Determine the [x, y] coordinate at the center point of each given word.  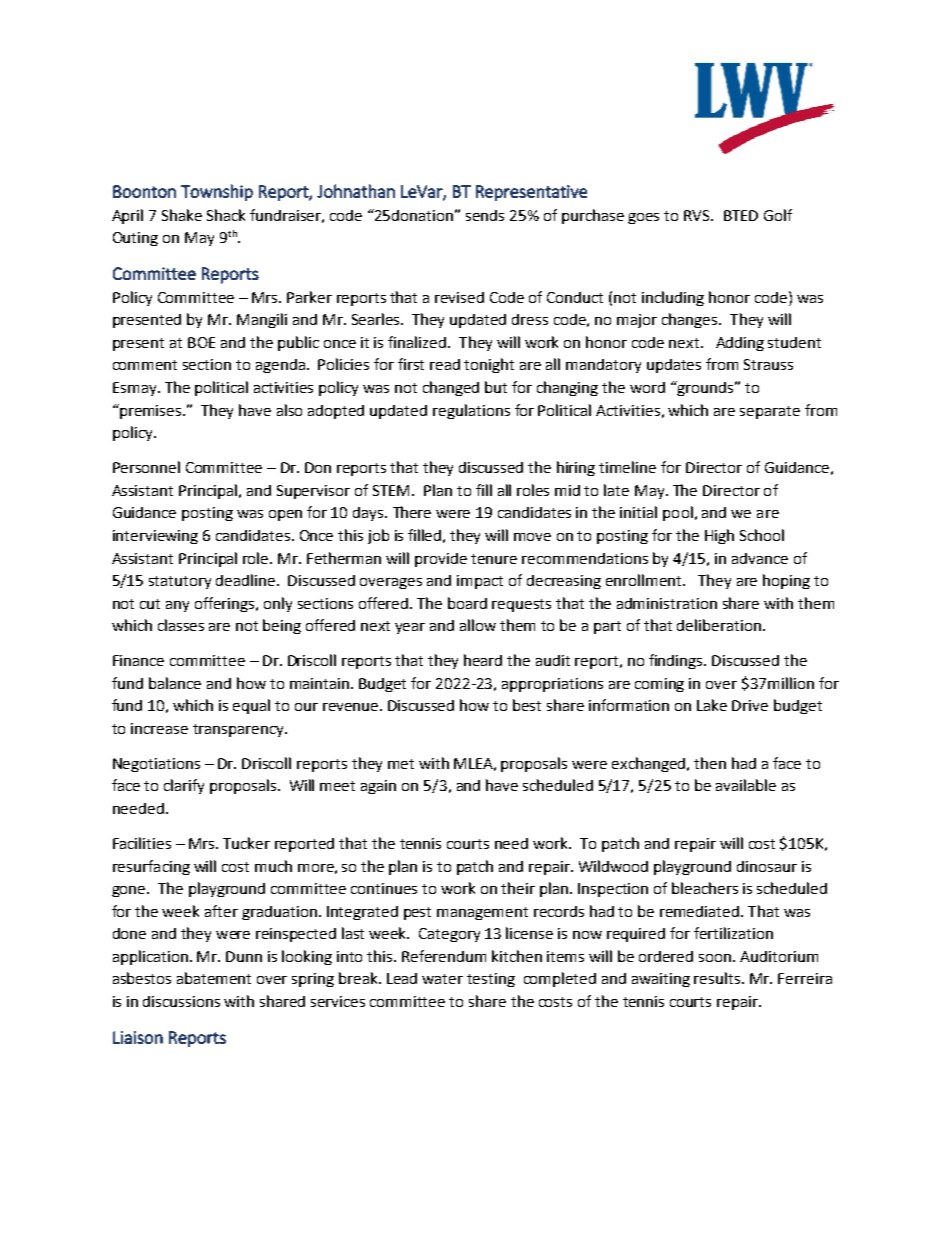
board [467, 603]
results [718, 978]
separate [770, 412]
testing [491, 980]
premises [151, 411]
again [378, 787]
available [746, 785]
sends [485, 215]
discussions [181, 1001]
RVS [698, 215]
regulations [471, 411]
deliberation [719, 625]
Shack [226, 215]
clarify [184, 786]
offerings [226, 604]
